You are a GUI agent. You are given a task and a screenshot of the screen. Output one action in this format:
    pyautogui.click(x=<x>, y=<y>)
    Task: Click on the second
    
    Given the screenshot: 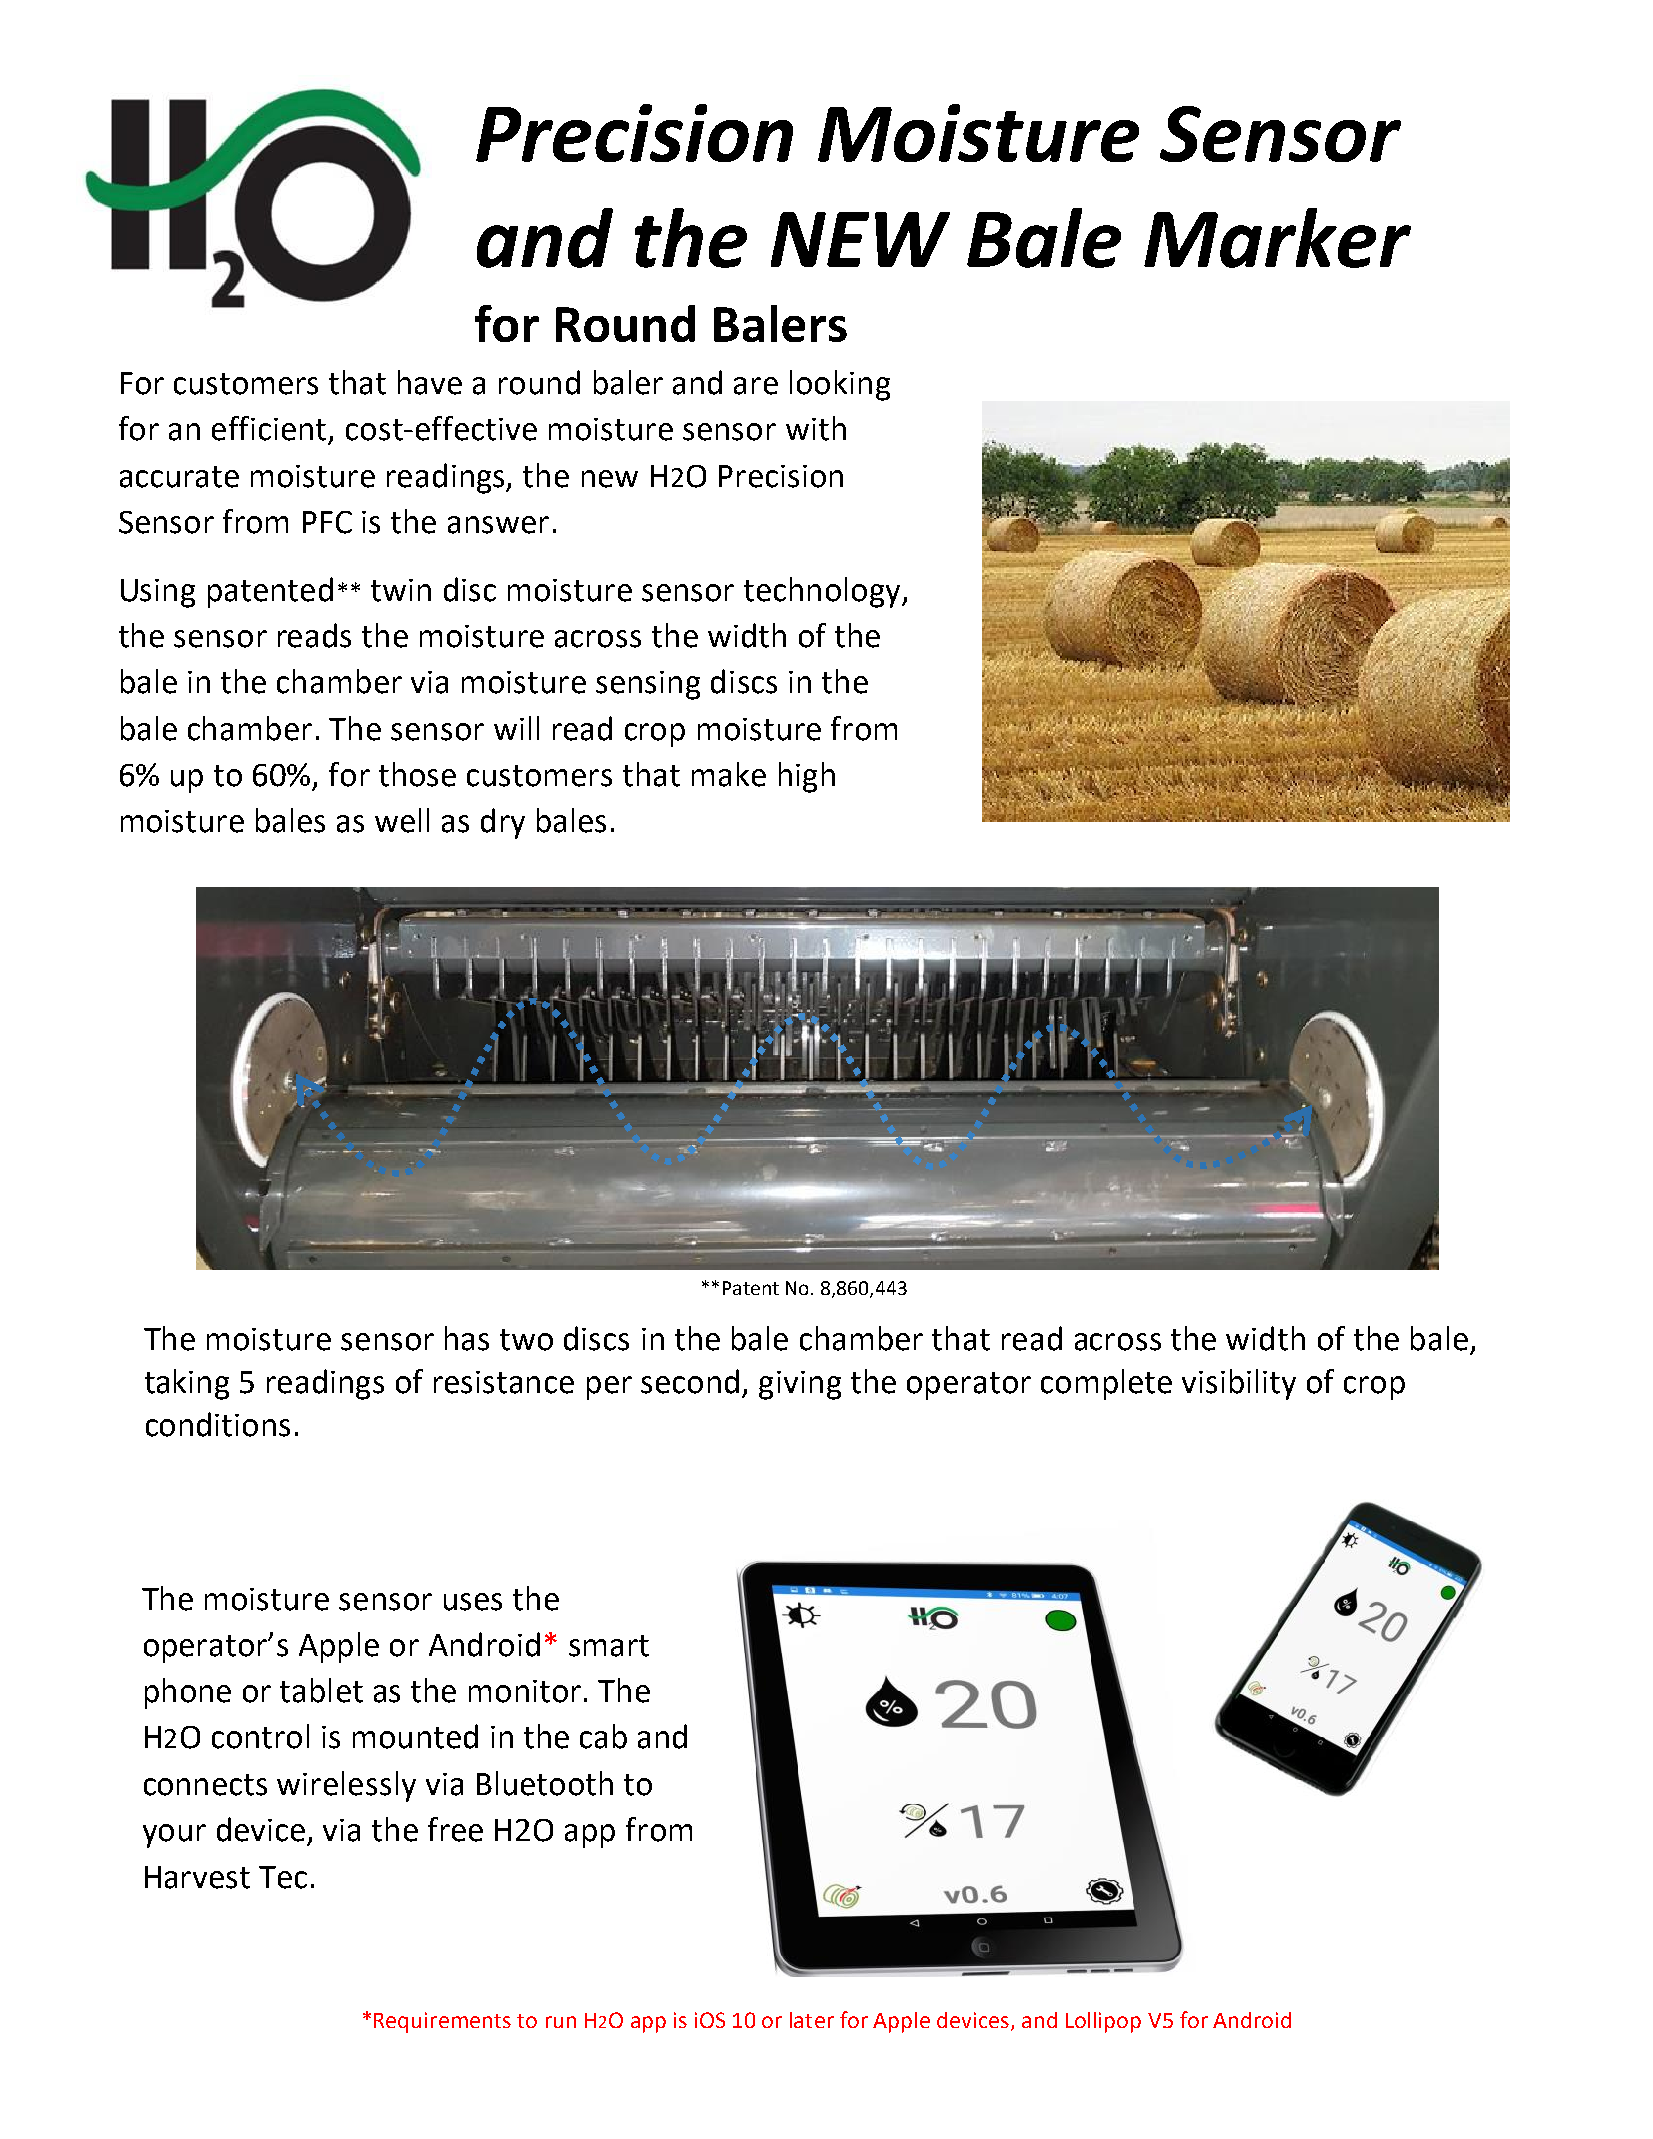 What is the action you would take?
    pyautogui.click(x=690, y=1381)
